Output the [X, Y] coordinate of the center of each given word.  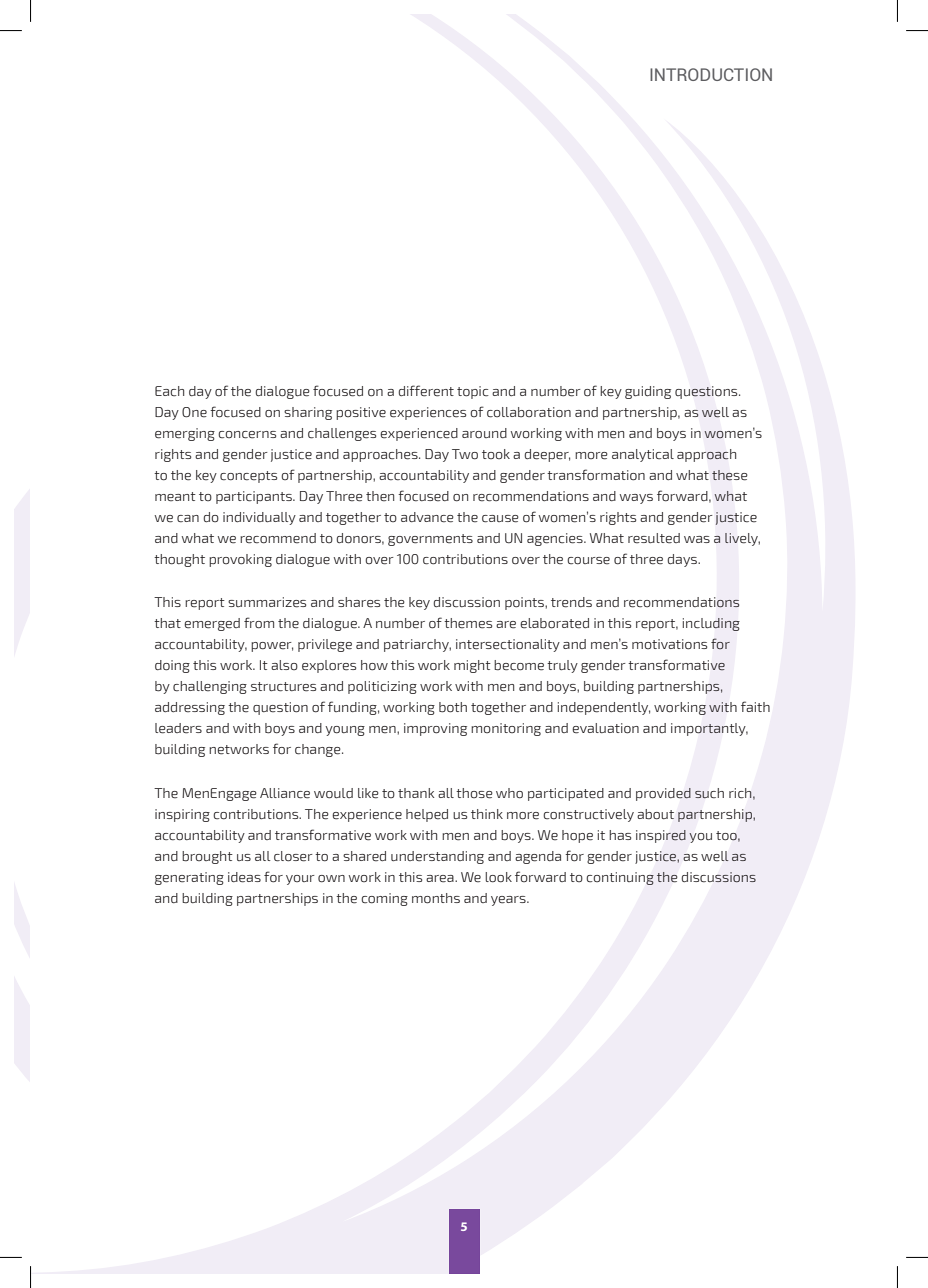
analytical [643, 455]
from [259, 623]
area [441, 879]
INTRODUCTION [711, 74]
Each [169, 391]
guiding [648, 392]
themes [468, 623]
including [711, 624]
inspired [661, 836]
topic [473, 392]
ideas [244, 877]
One [194, 412]
